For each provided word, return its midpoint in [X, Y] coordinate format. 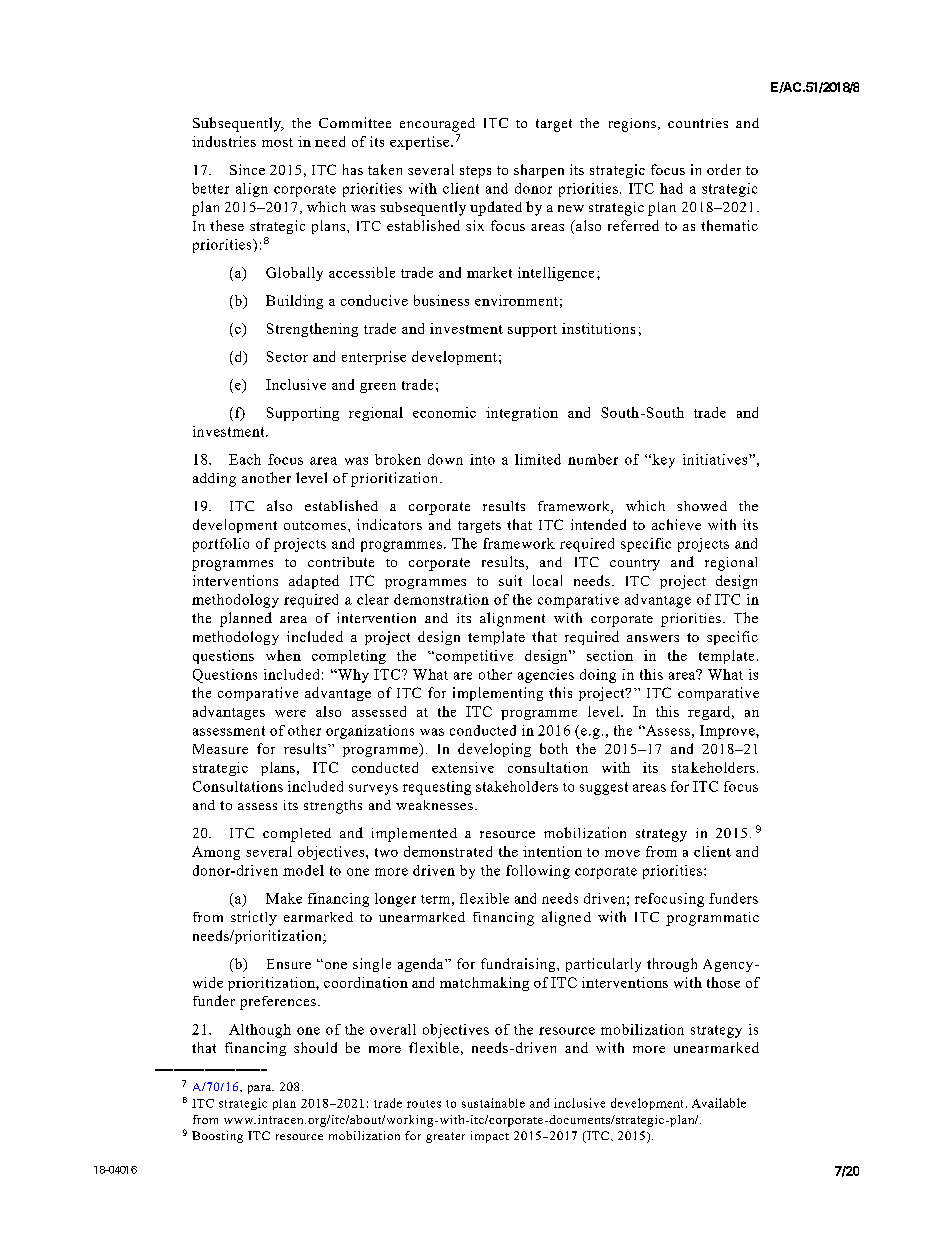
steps [475, 172]
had [671, 188]
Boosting [217, 1137]
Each [245, 459]
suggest [604, 788]
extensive [463, 767]
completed [297, 835]
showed [702, 506]
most [277, 142]
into [482, 459]
